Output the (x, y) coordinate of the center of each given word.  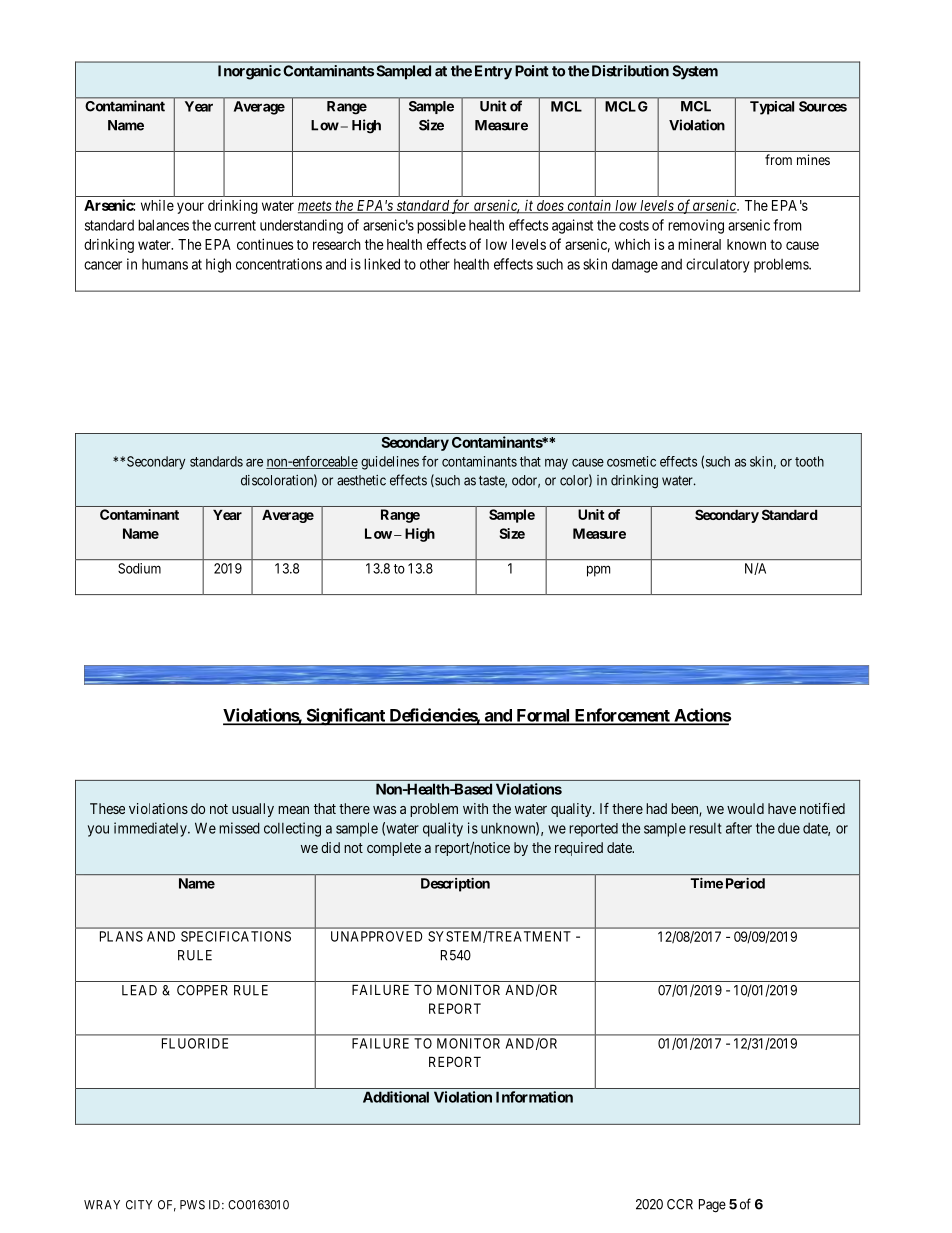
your (190, 208)
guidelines (390, 463)
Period (745, 883)
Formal (543, 716)
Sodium (139, 568)
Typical (772, 108)
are (254, 462)
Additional (396, 1097)
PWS (192, 1205)
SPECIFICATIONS (236, 936)
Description (455, 885)
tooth (809, 461)
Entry (493, 72)
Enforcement (622, 716)
